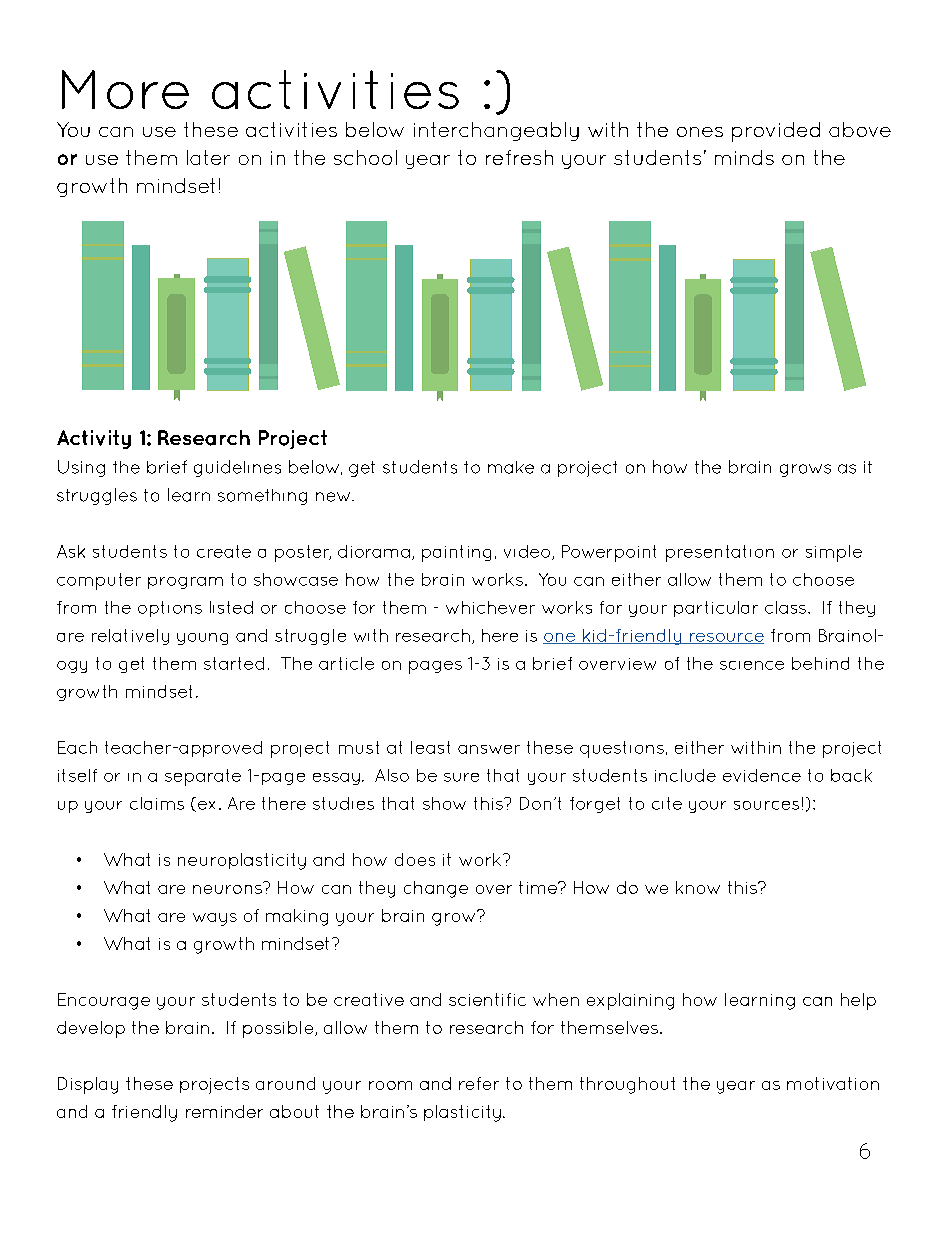 The width and height of the document is (952, 1233). I want to click on More, so click(125, 89).
